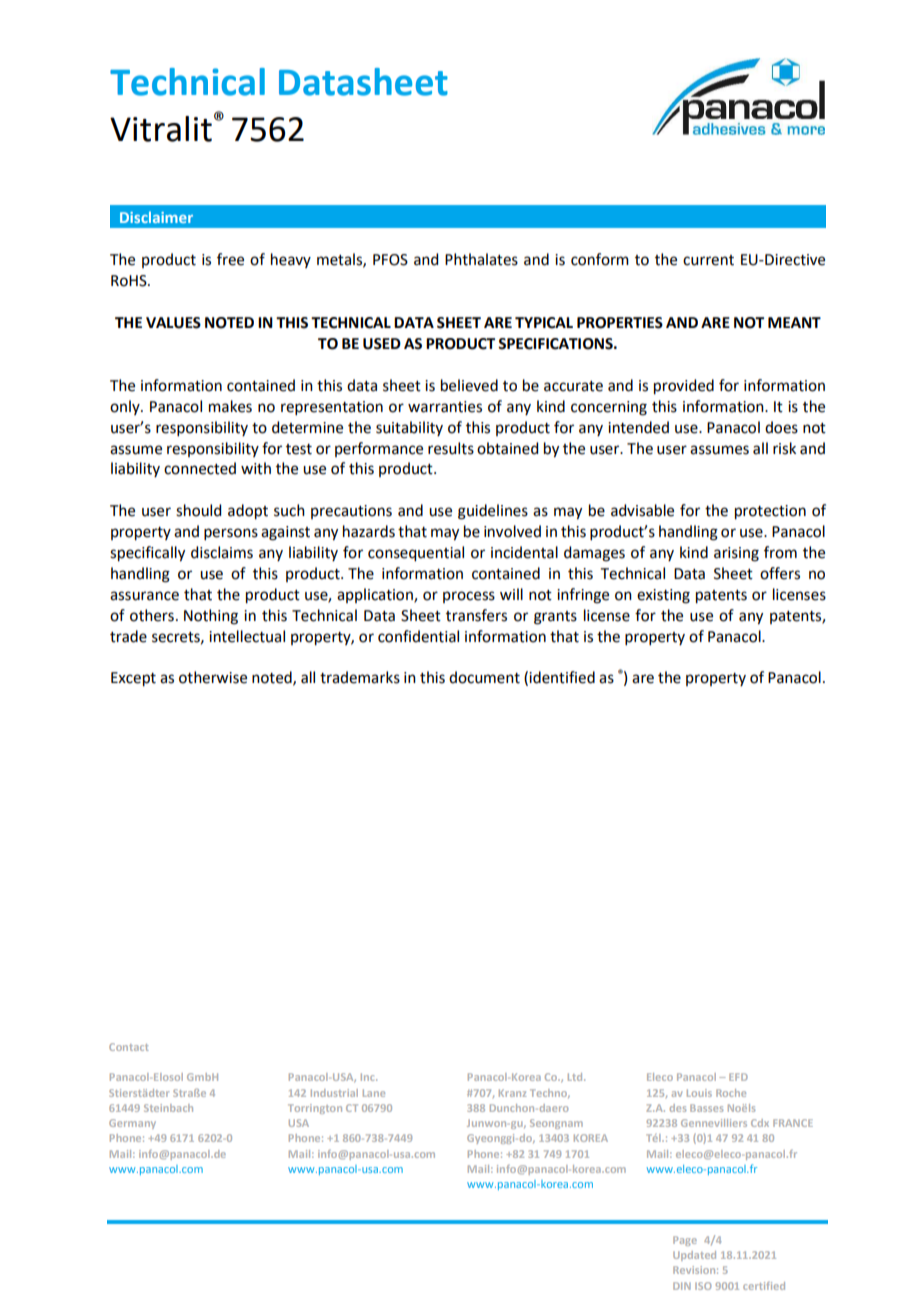 This page has width=924, height=1308. What do you see at coordinates (132, 1124) in the page?
I see `Germany` at bounding box center [132, 1124].
